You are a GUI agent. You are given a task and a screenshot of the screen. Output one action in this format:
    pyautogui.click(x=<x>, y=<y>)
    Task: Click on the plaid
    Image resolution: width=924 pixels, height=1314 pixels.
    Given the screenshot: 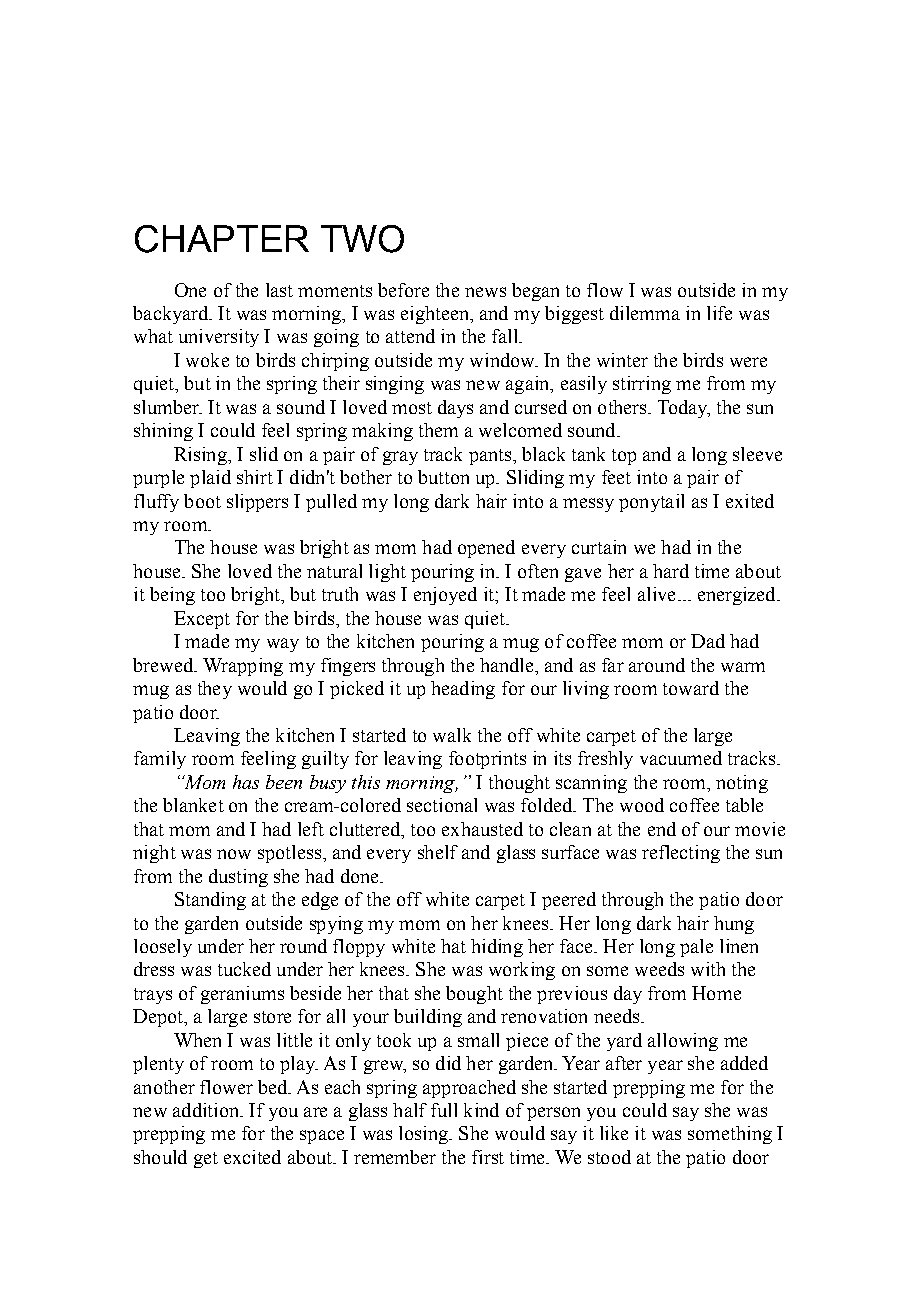 What is the action you would take?
    pyautogui.click(x=210, y=479)
